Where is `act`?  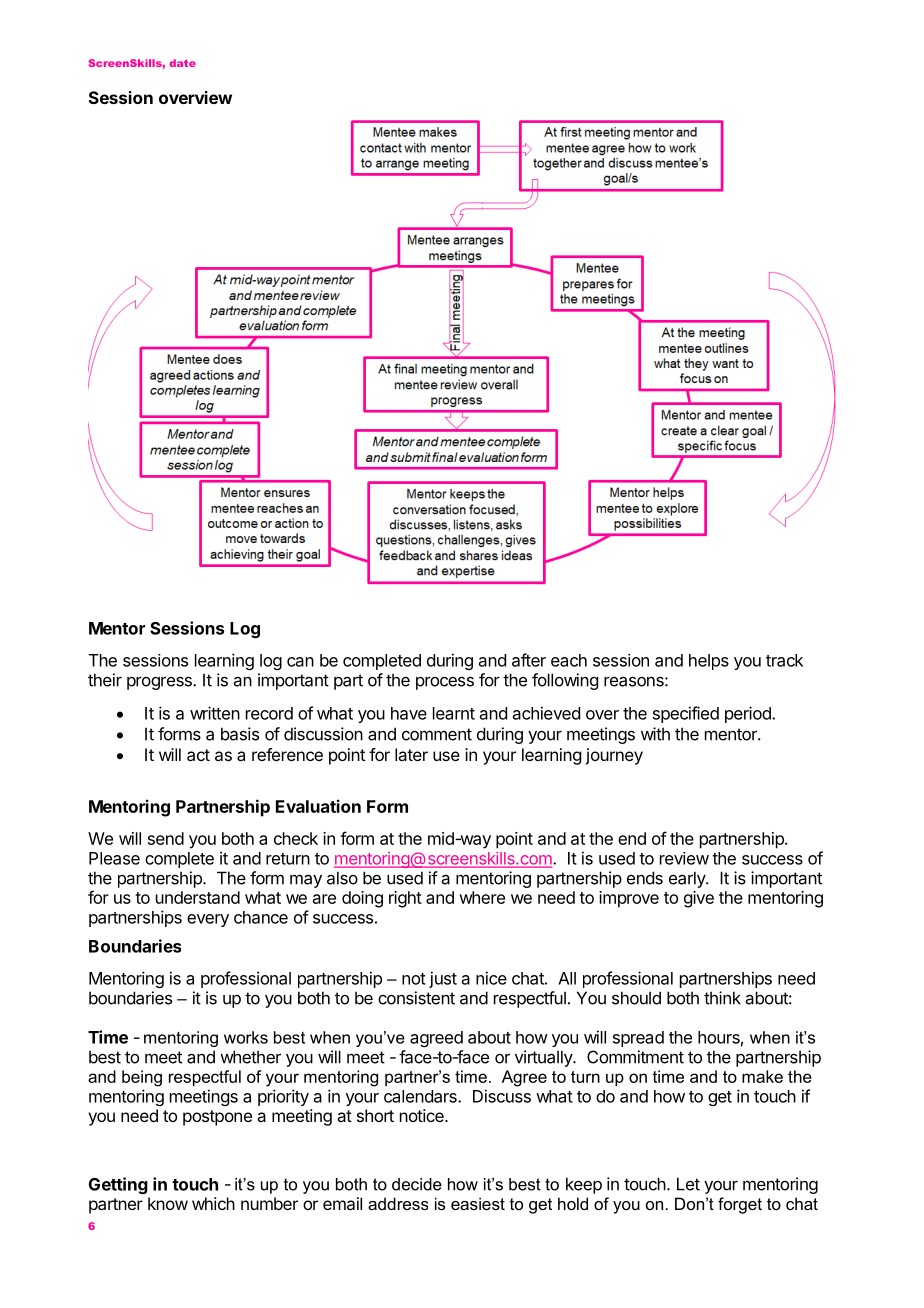 act is located at coordinates (198, 755).
